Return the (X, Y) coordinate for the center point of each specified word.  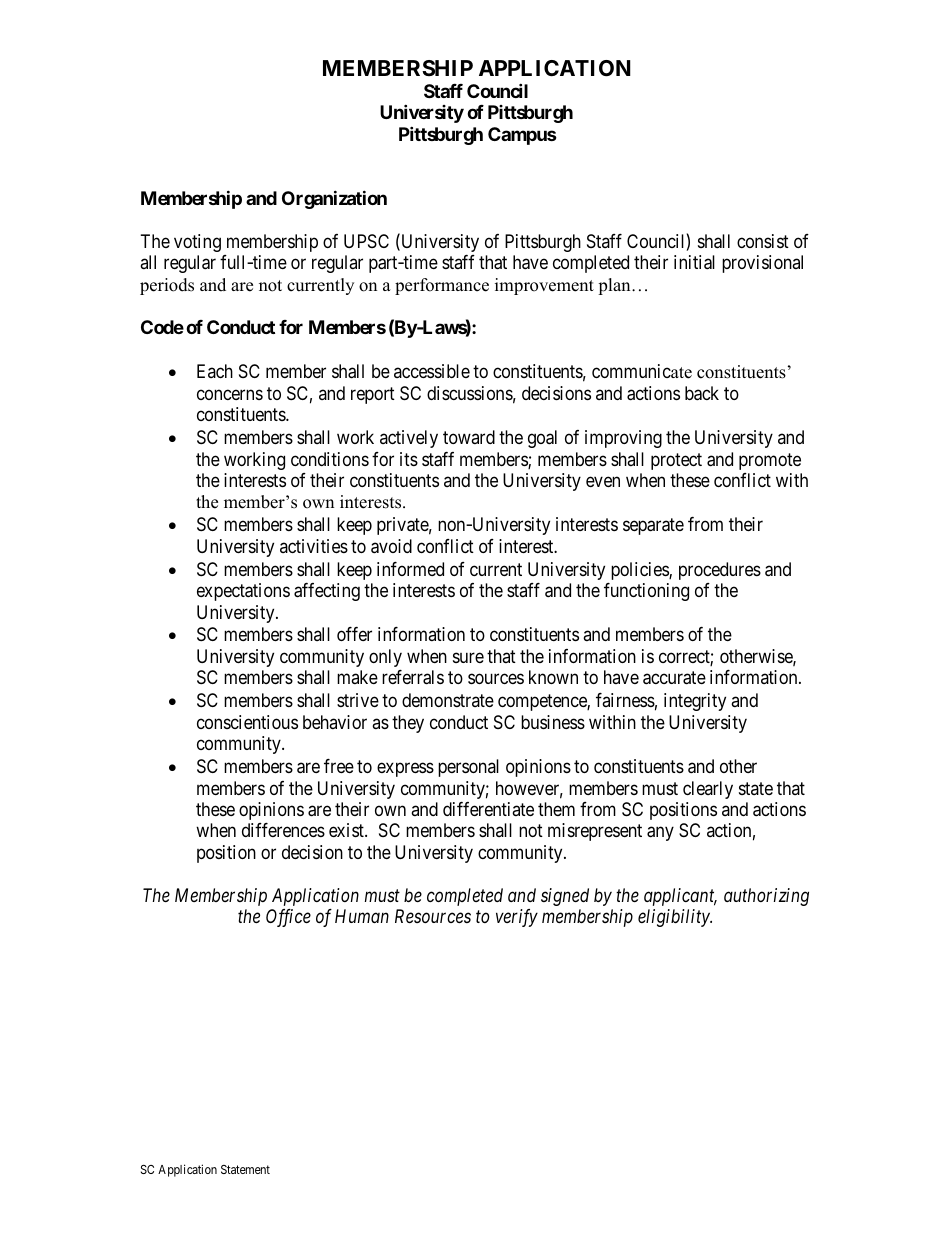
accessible (432, 371)
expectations (243, 592)
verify (517, 918)
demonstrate (448, 700)
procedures (720, 571)
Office (288, 918)
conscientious (247, 722)
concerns (230, 394)
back (702, 393)
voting (197, 243)
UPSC (366, 241)
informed (410, 569)
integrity (695, 702)
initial (694, 262)
